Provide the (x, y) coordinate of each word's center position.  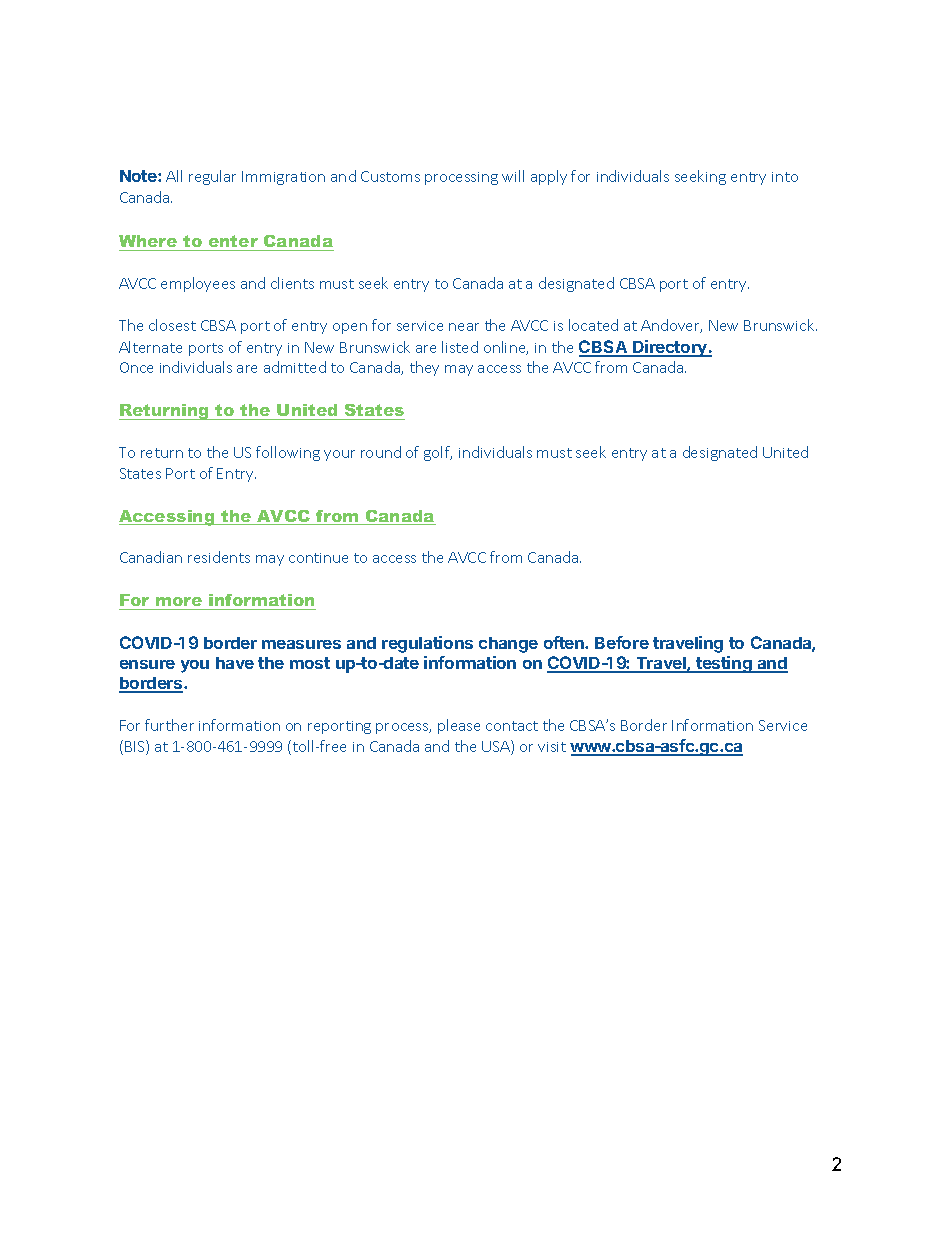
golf (438, 453)
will (513, 176)
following (288, 453)
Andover (671, 326)
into (785, 177)
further (169, 725)
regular (212, 177)
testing (724, 664)
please (459, 726)
